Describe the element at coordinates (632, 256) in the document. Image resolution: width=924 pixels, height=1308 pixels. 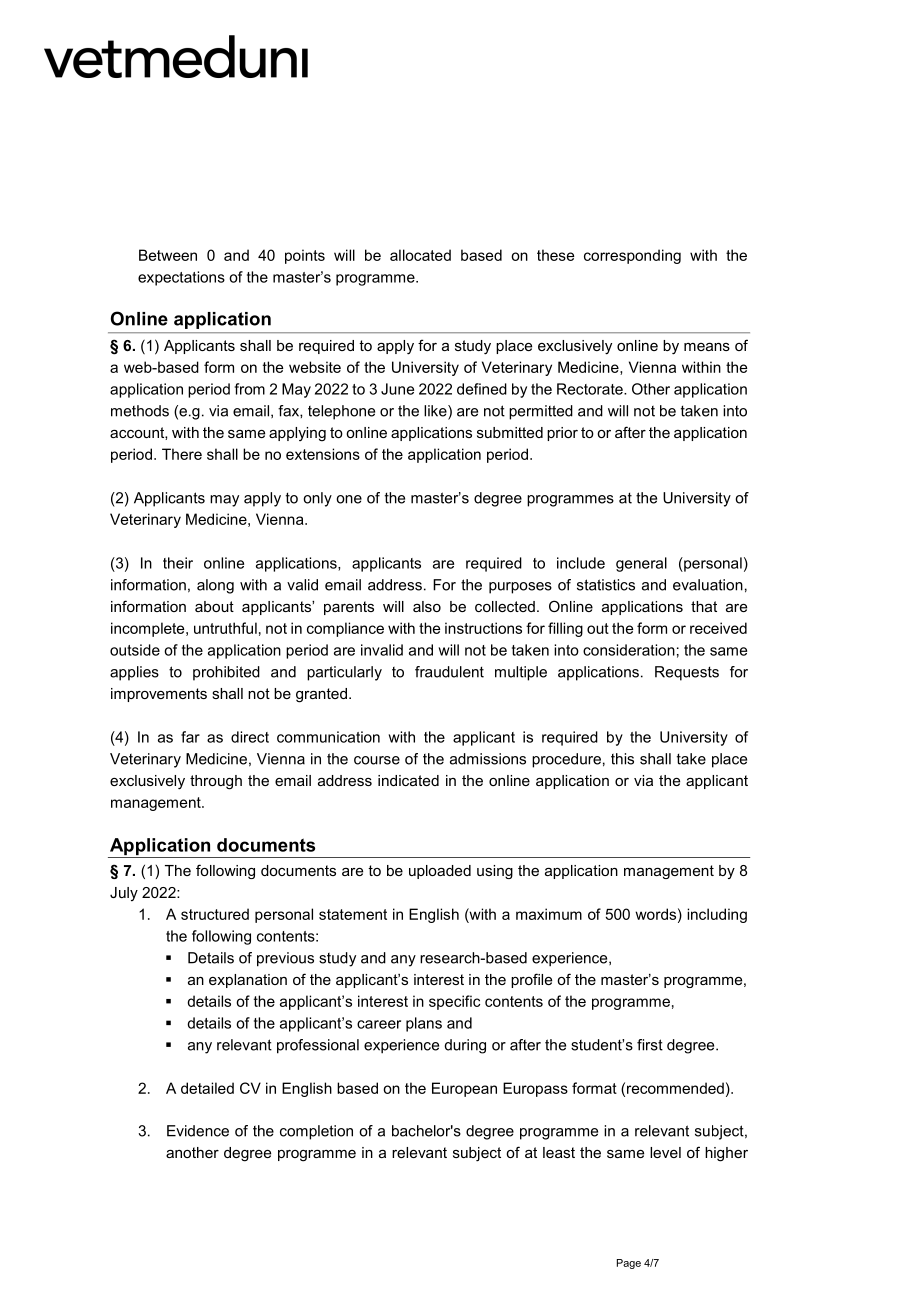
I see `corresponding` at that location.
